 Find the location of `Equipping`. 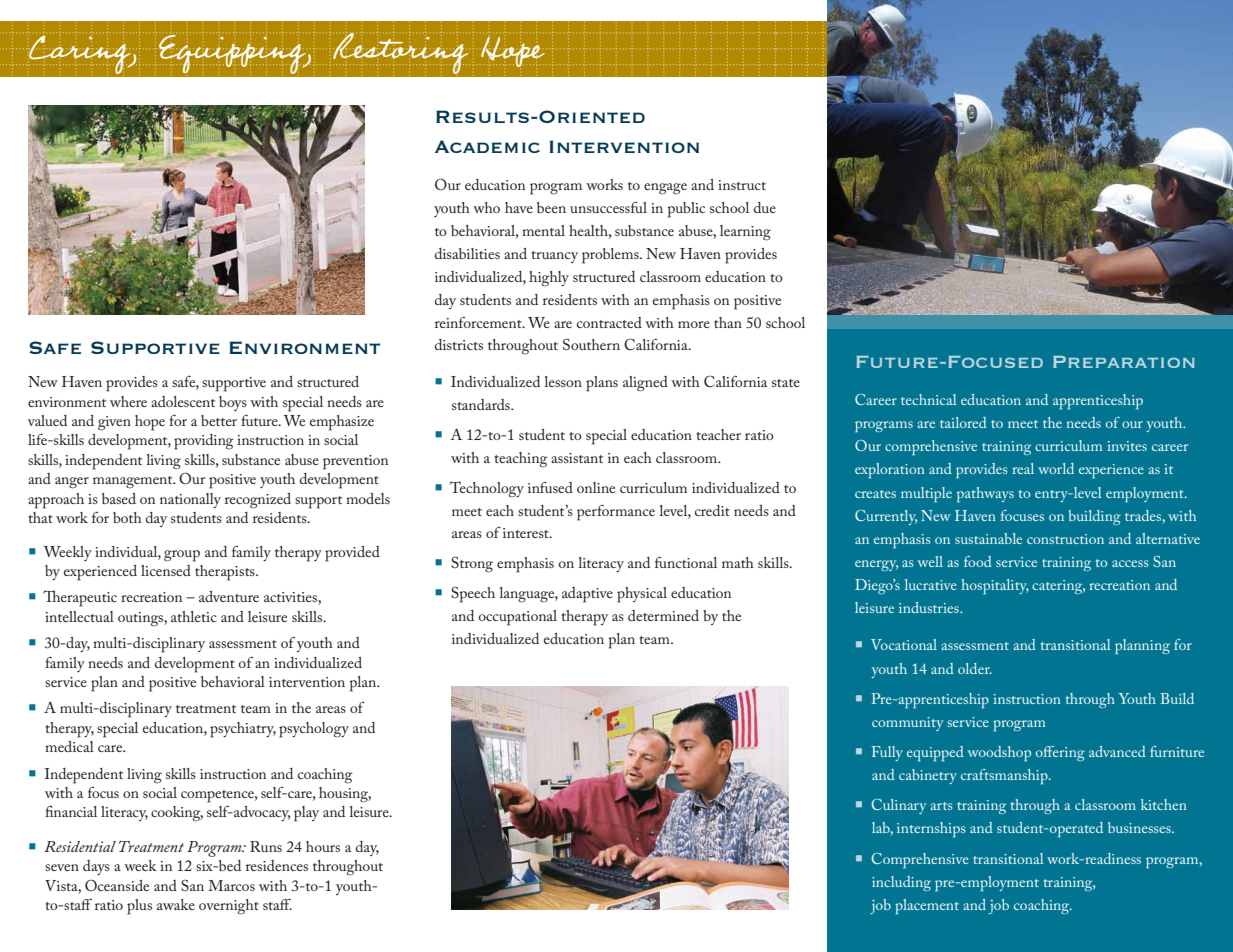

Equipping is located at coordinates (233, 54).
